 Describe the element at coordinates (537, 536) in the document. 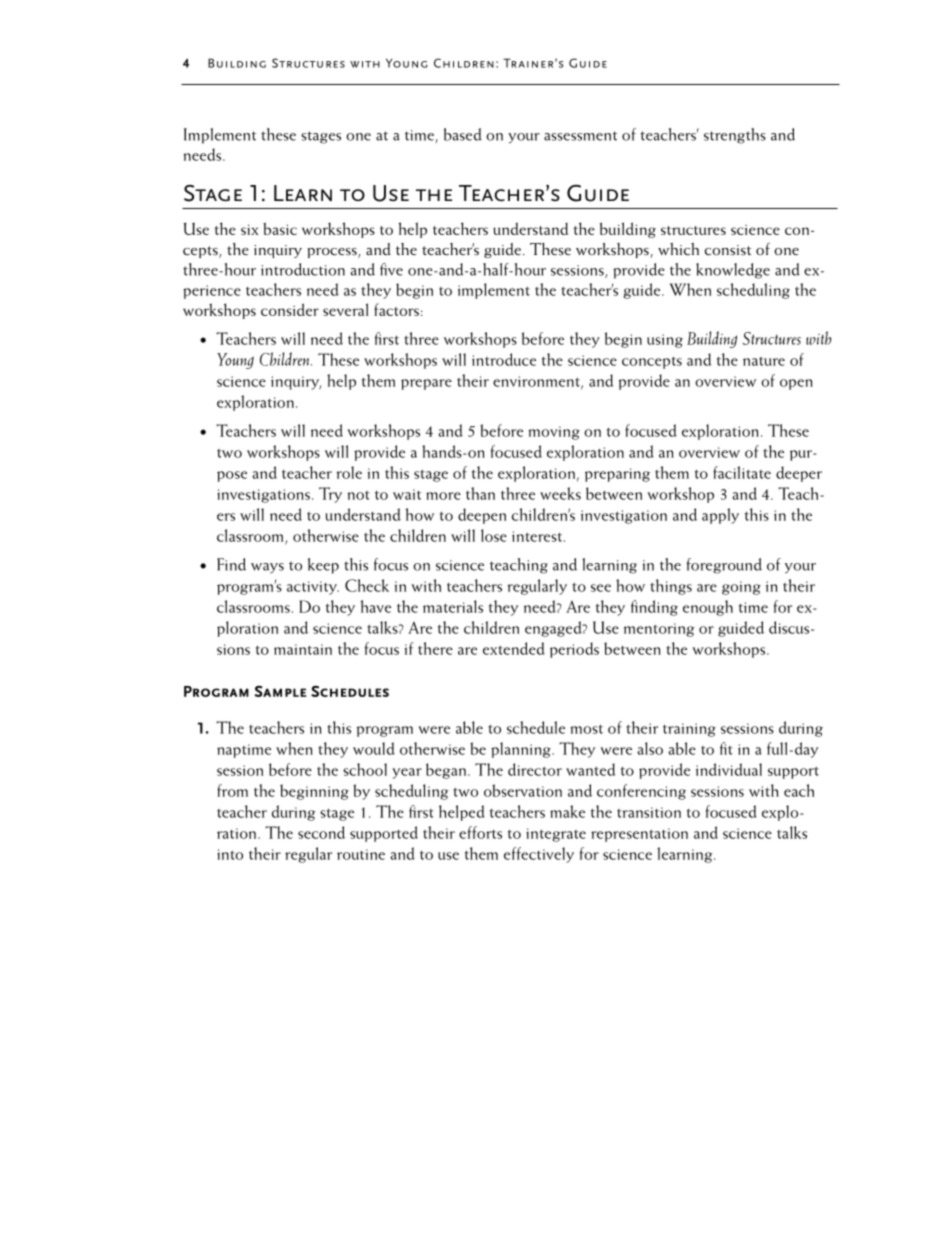

I see `interest` at that location.
